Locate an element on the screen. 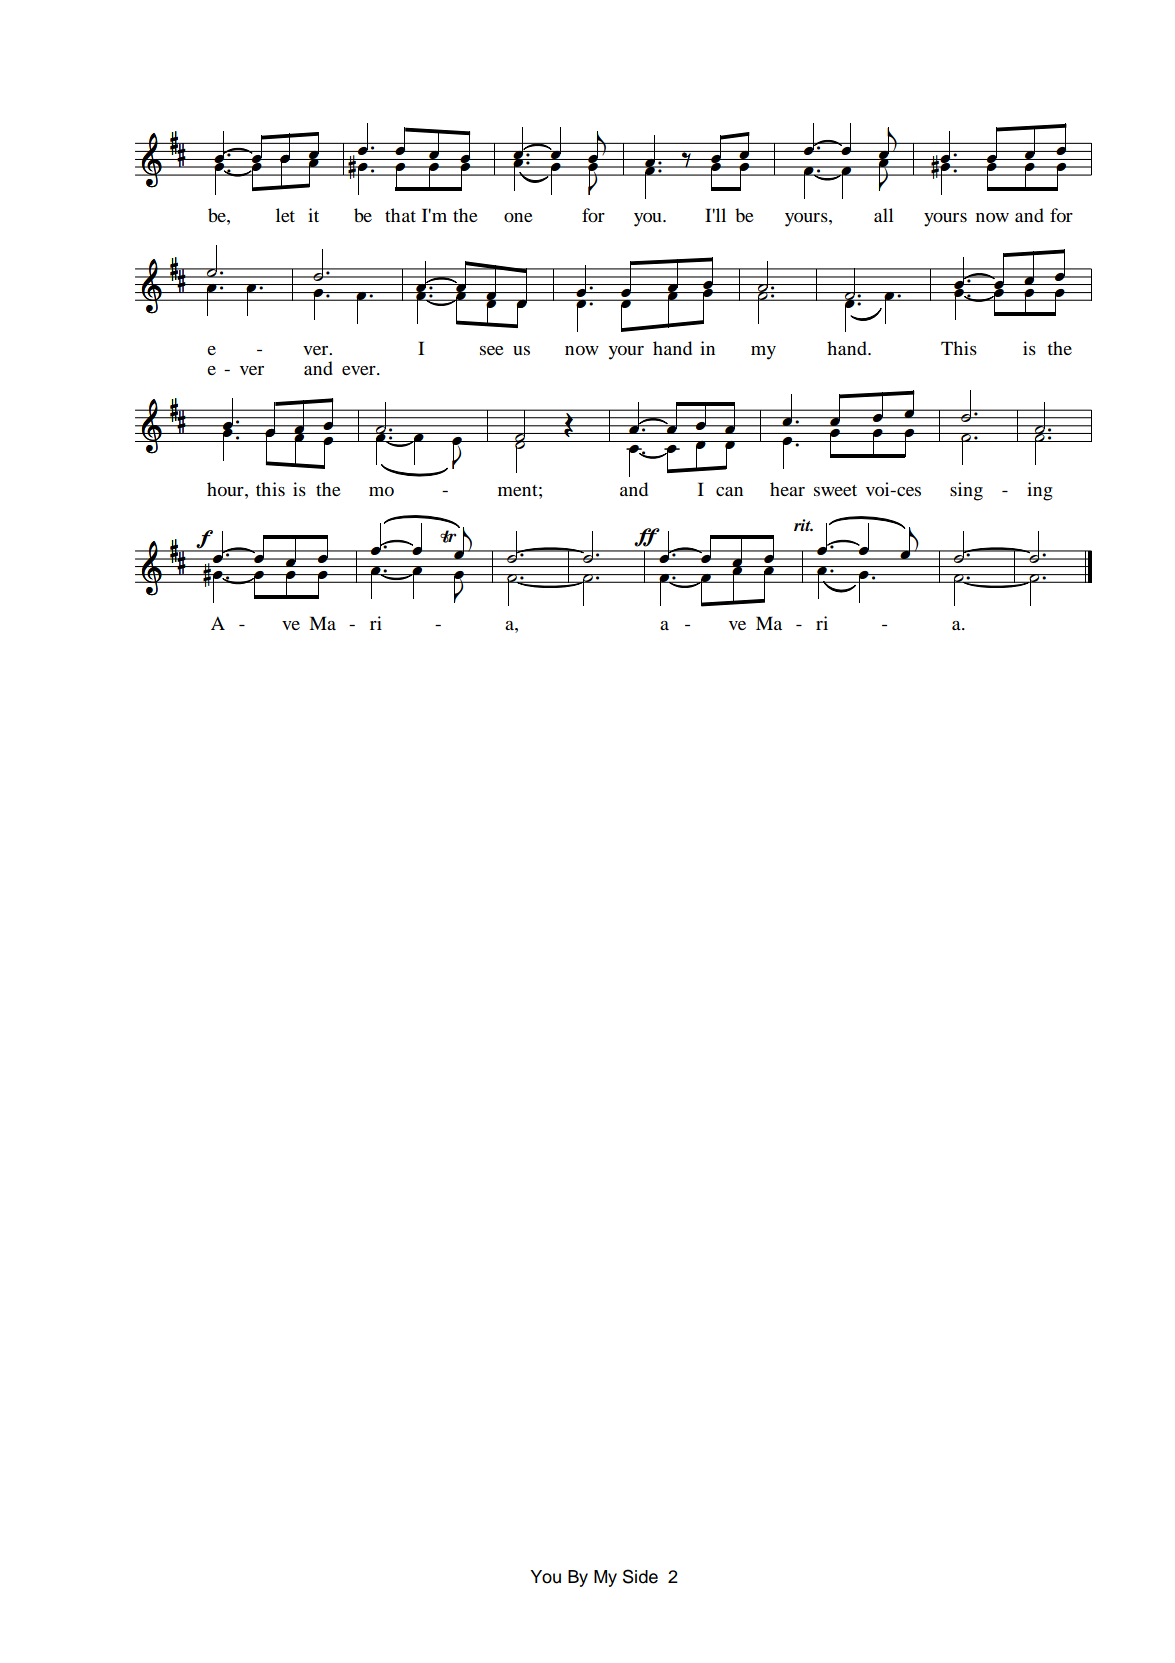 This screenshot has width=1175, height=1663. can is located at coordinates (729, 491).
